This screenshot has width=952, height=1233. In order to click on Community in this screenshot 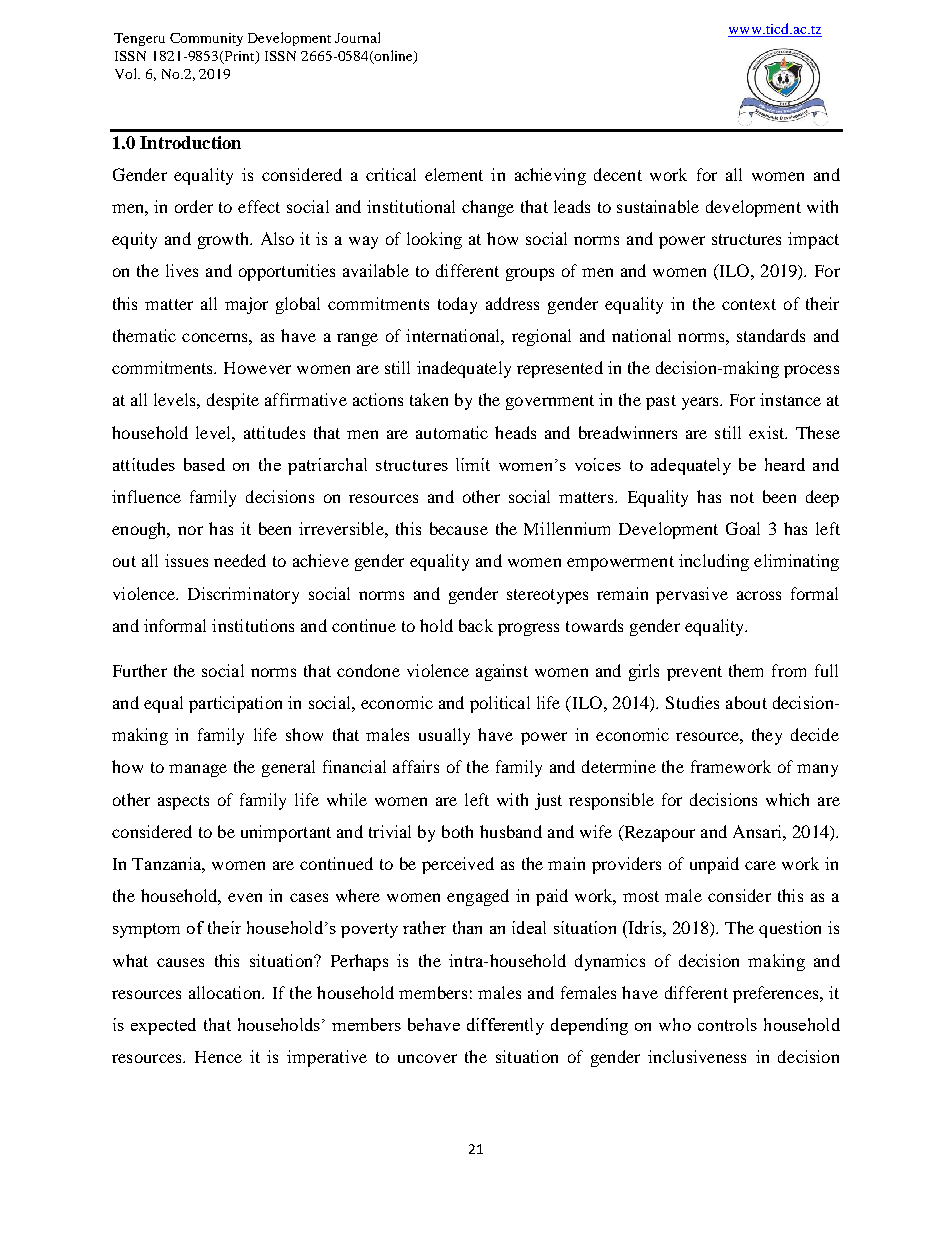, I will do `click(206, 39)`.
